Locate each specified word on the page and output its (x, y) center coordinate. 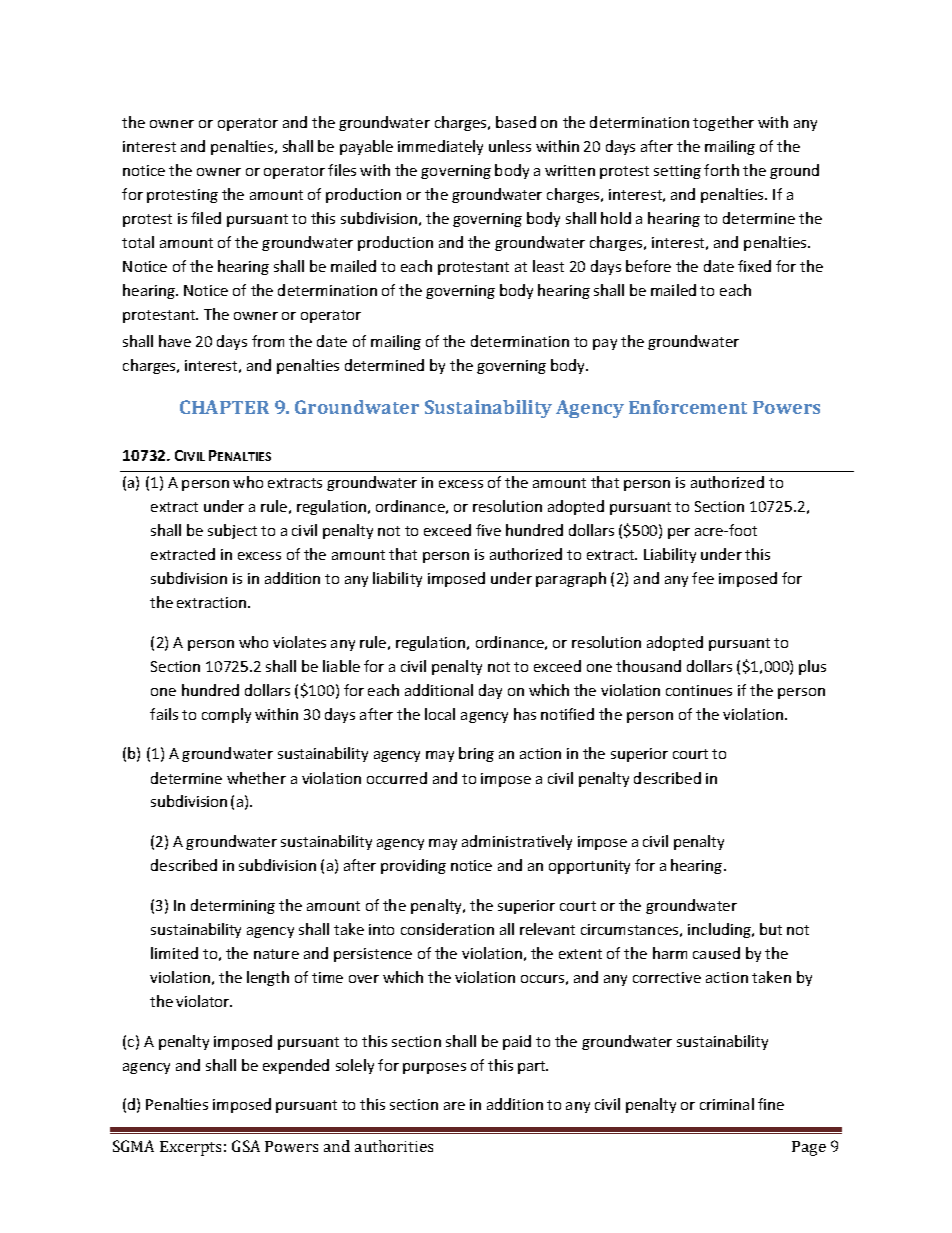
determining (233, 906)
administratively (517, 842)
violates (299, 642)
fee (703, 578)
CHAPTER (224, 407)
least (548, 266)
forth (721, 170)
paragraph (571, 579)
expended (296, 1066)
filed (206, 218)
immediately (440, 147)
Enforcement (688, 407)
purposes (434, 1068)
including (720, 930)
